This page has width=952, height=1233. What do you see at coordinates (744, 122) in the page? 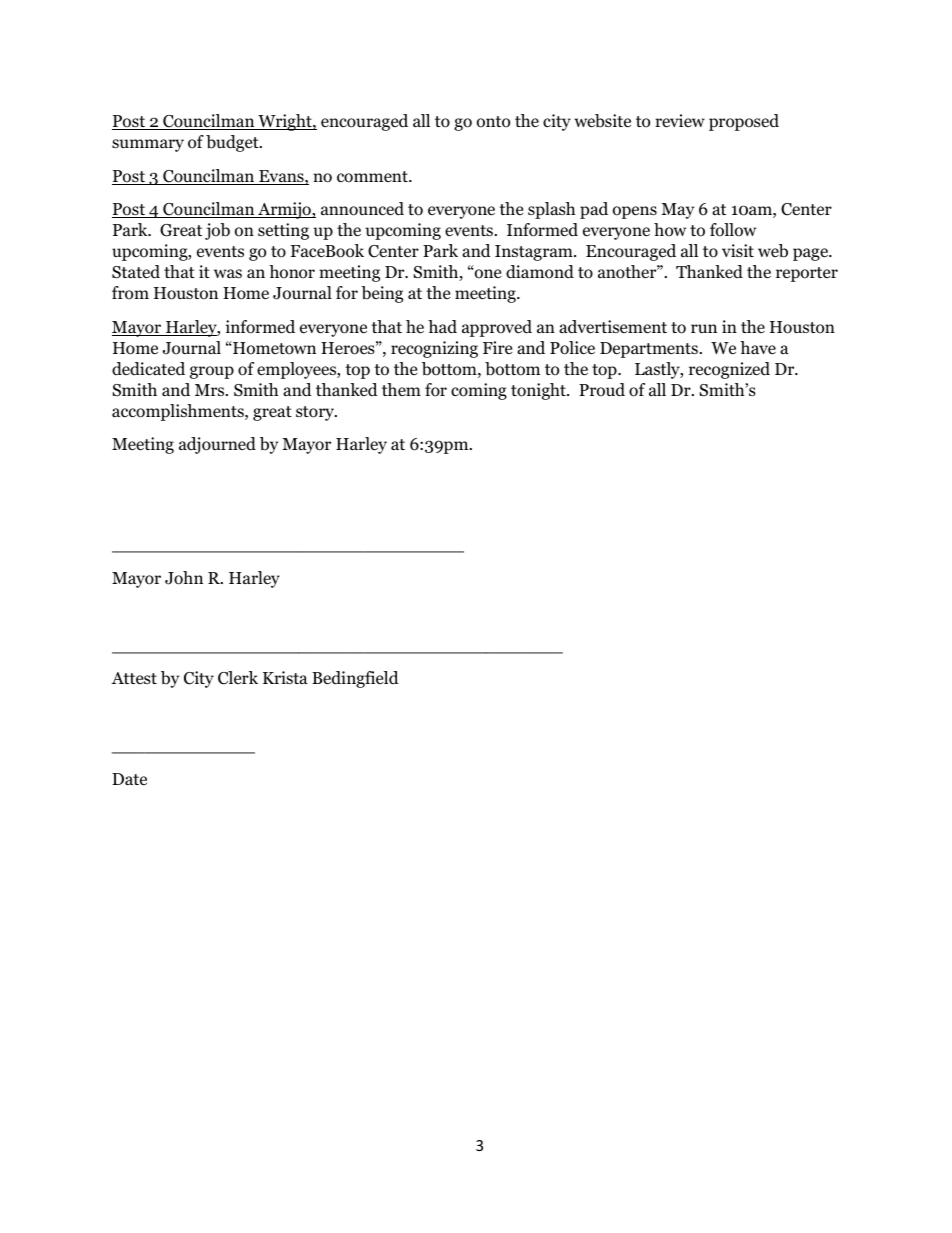
I see `proposed` at bounding box center [744, 122].
